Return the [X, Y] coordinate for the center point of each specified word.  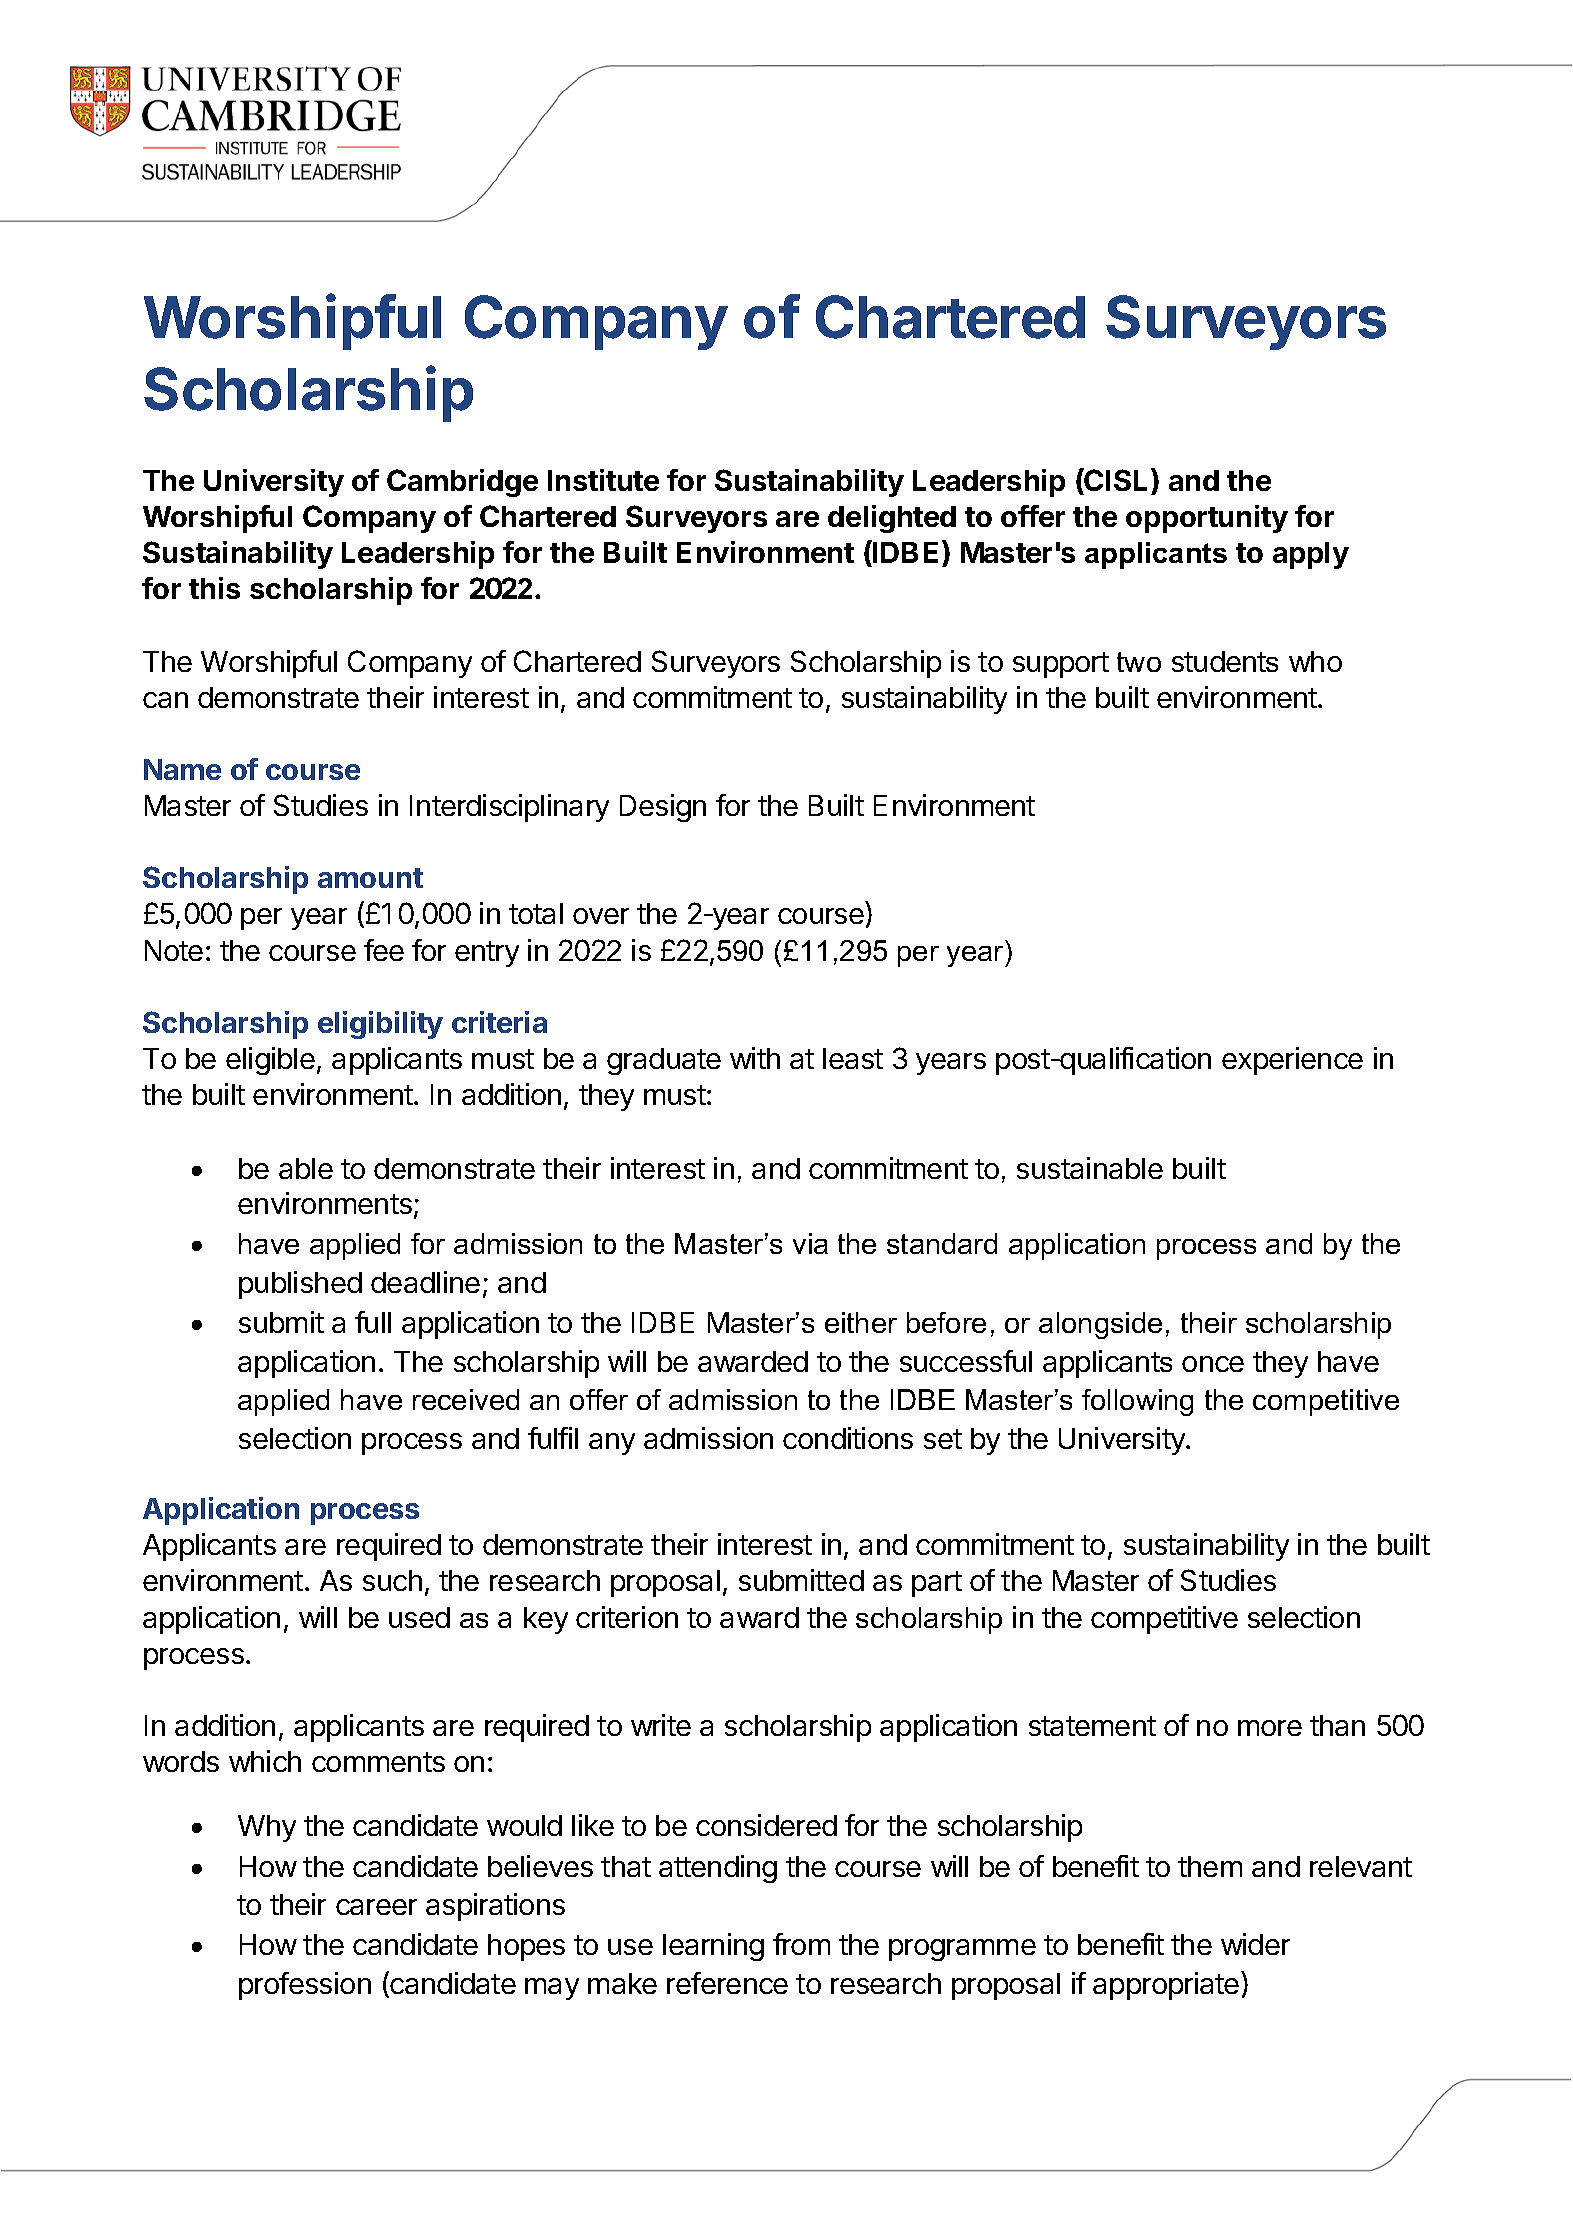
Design [663, 808]
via [810, 1243]
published [300, 1285]
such [392, 1580]
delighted [892, 519]
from [801, 1944]
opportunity [1207, 519]
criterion [627, 1617]
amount [370, 878]
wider [1255, 1944]
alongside [1100, 1325]
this [214, 588]
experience [1292, 1061]
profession [305, 1986]
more [1270, 1728]
